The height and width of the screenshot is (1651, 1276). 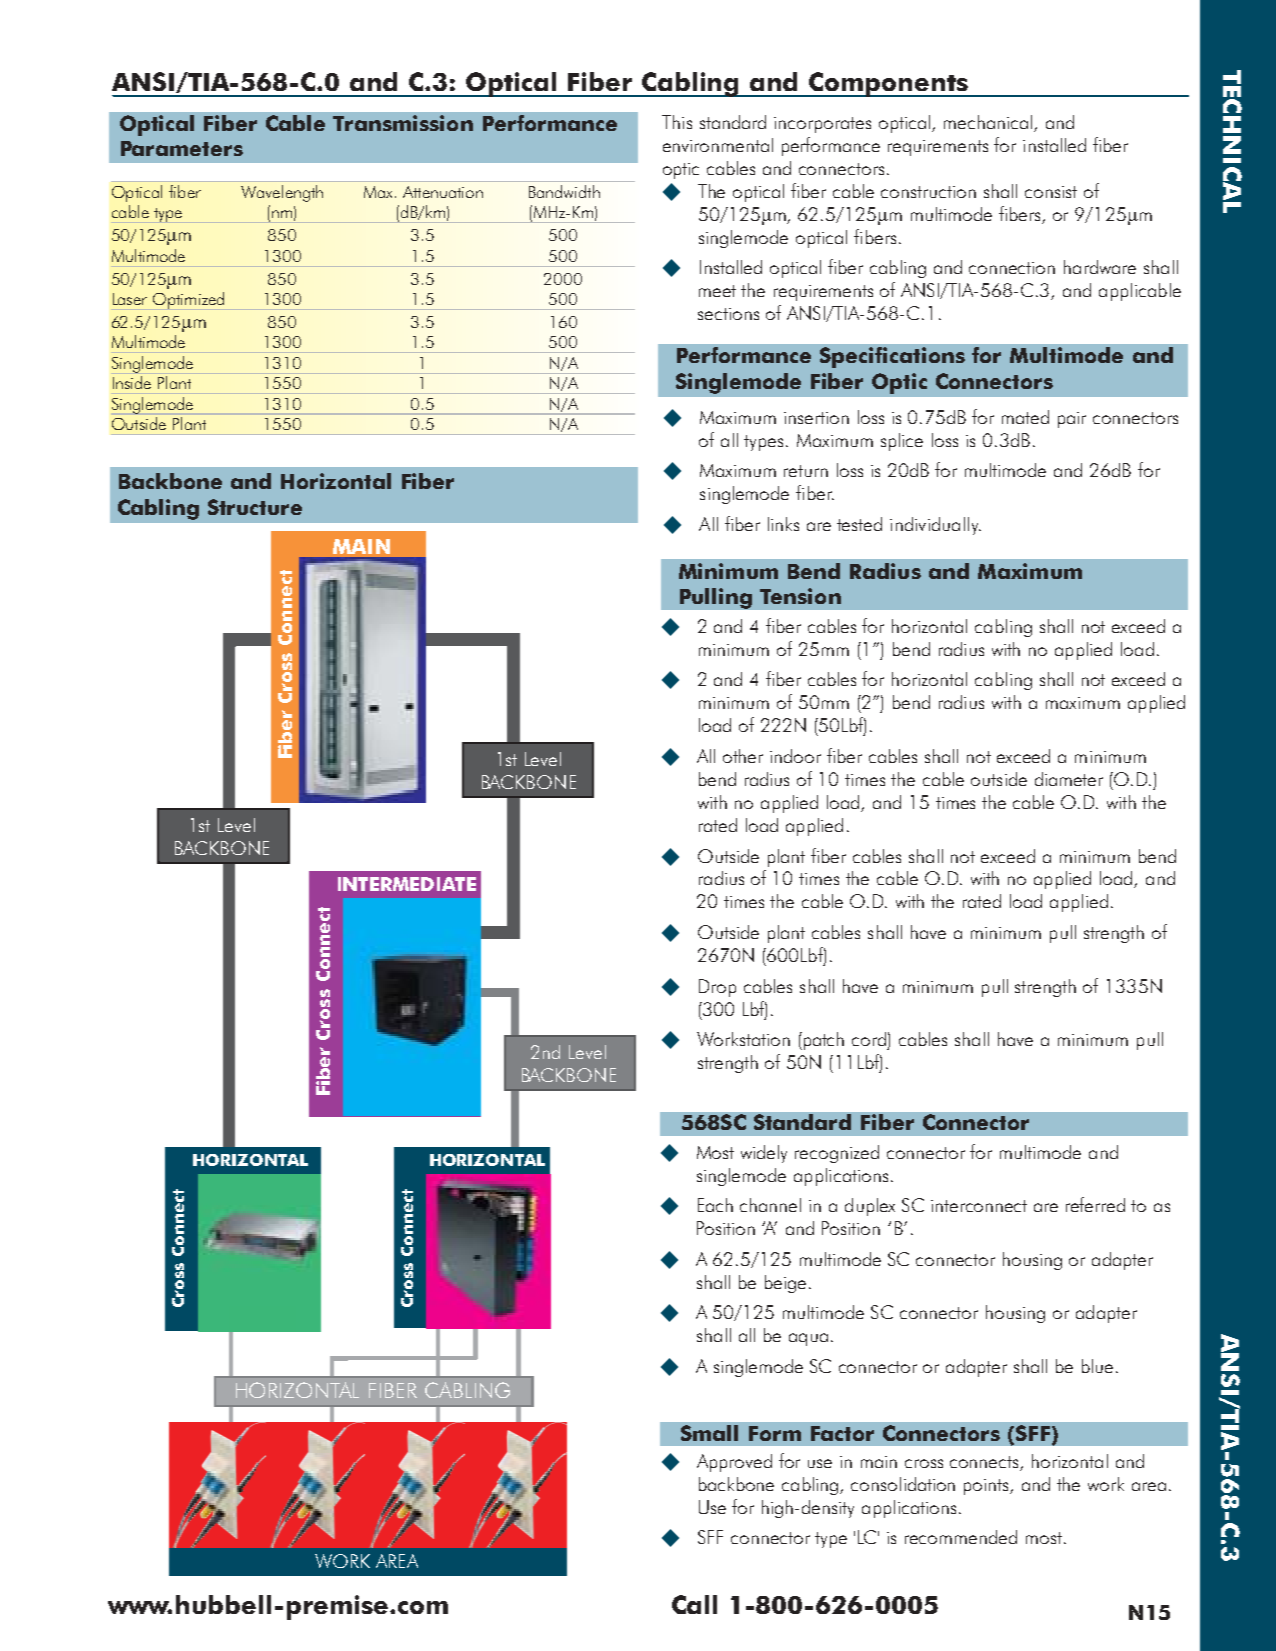 What do you see at coordinates (407, 884) in the screenshot?
I see `INTERMEDIATE` at bounding box center [407, 884].
